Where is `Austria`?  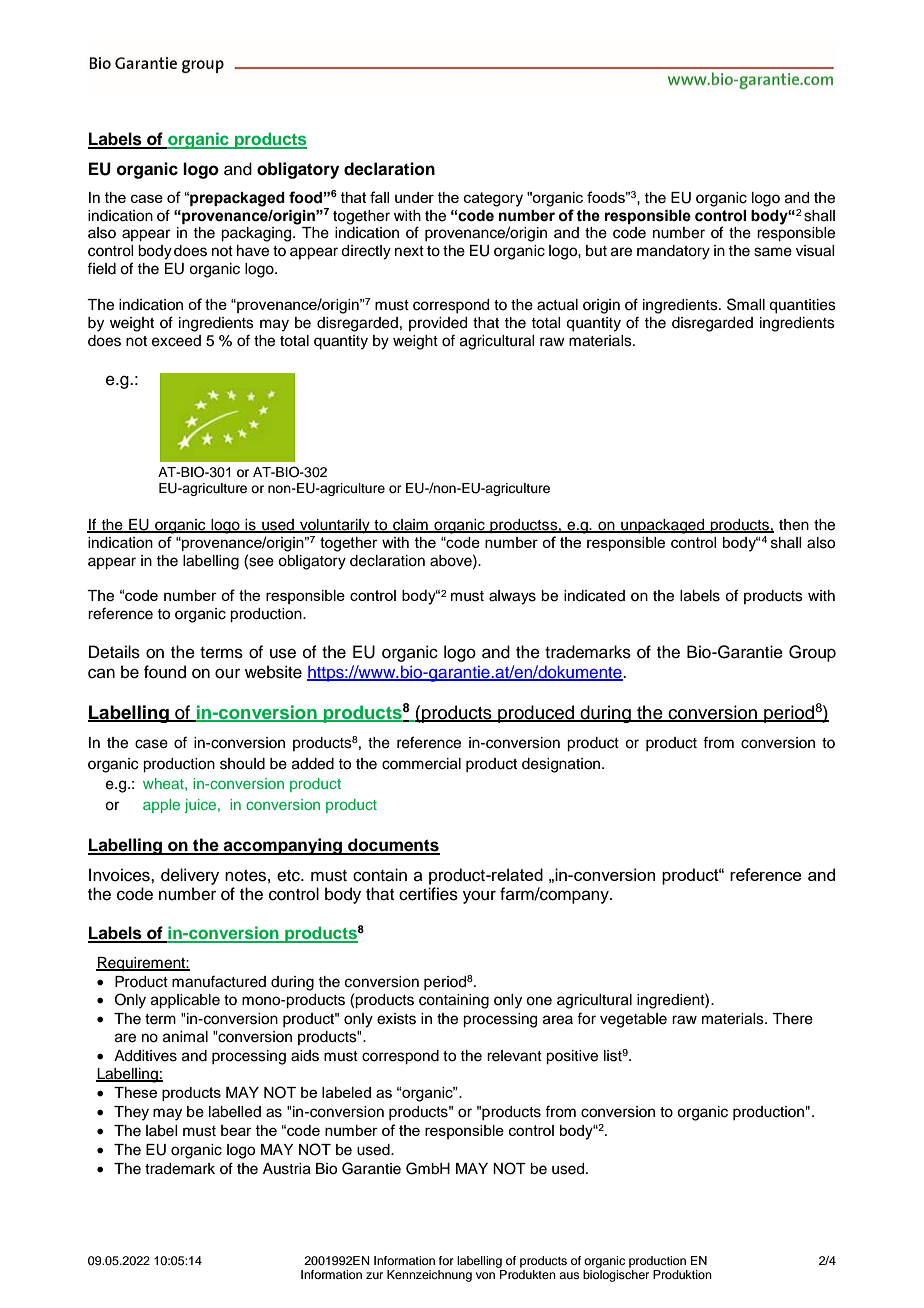 Austria is located at coordinates (287, 1169).
